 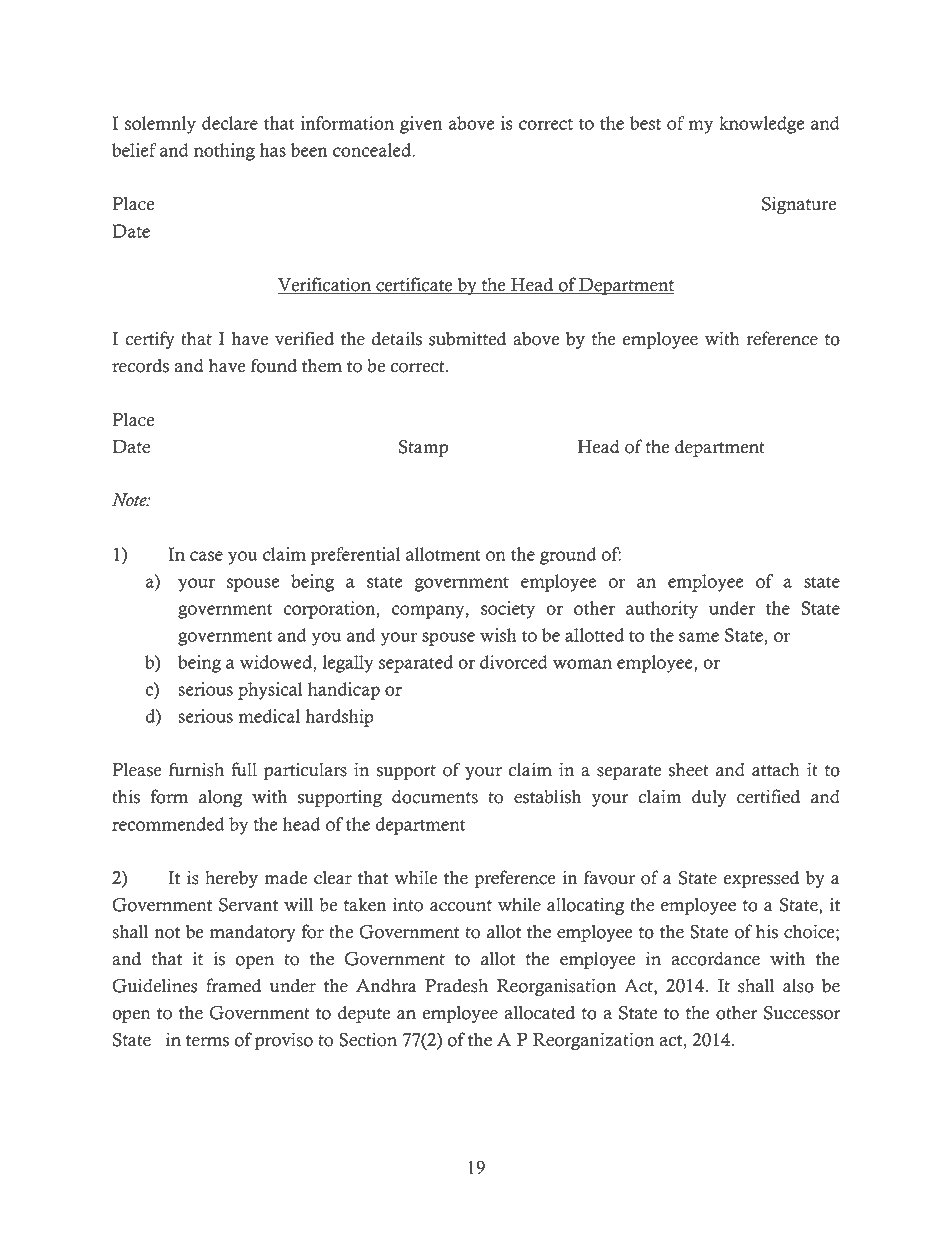 I want to click on given, so click(x=421, y=125).
